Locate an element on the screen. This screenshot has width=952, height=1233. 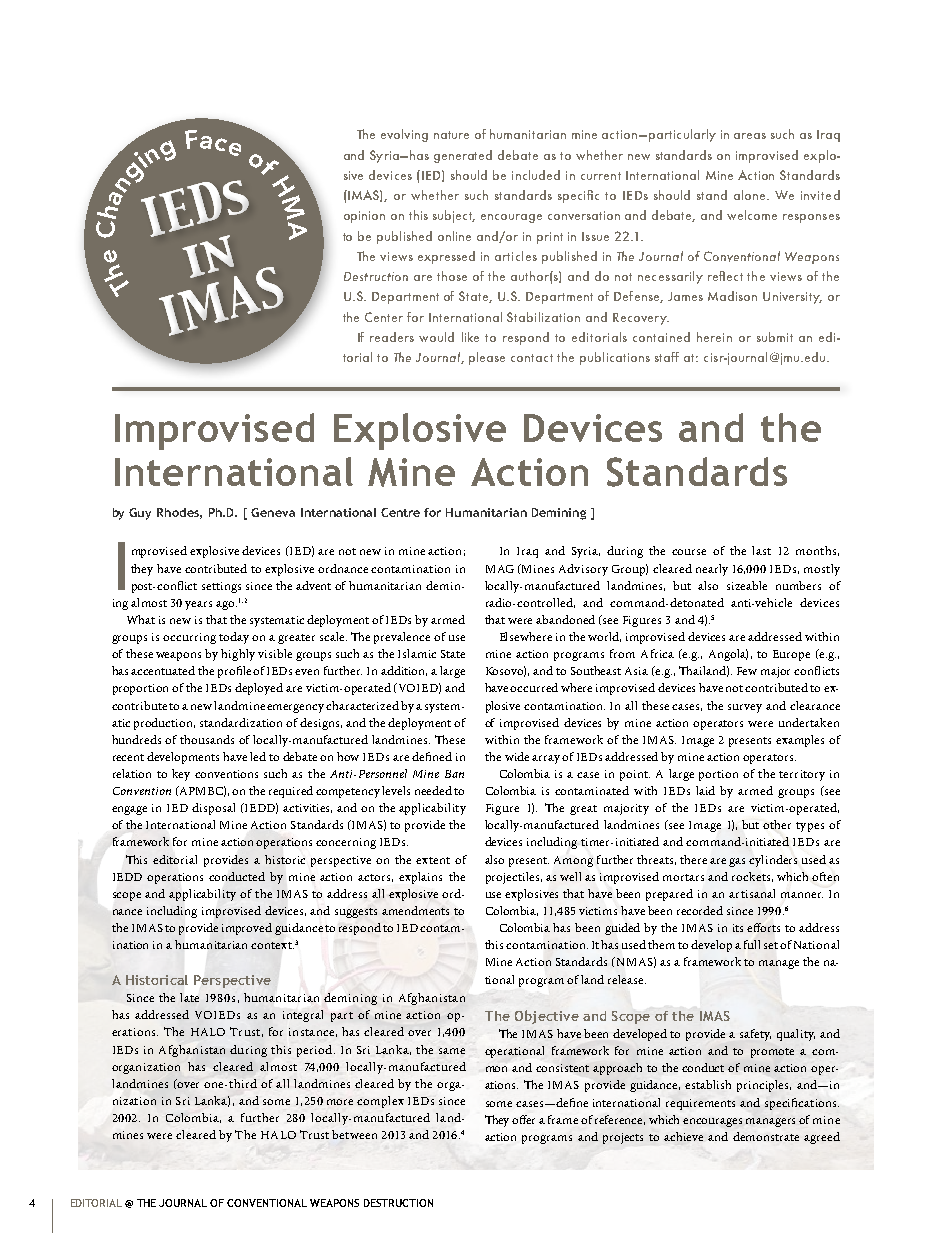
extent is located at coordinates (433, 860).
